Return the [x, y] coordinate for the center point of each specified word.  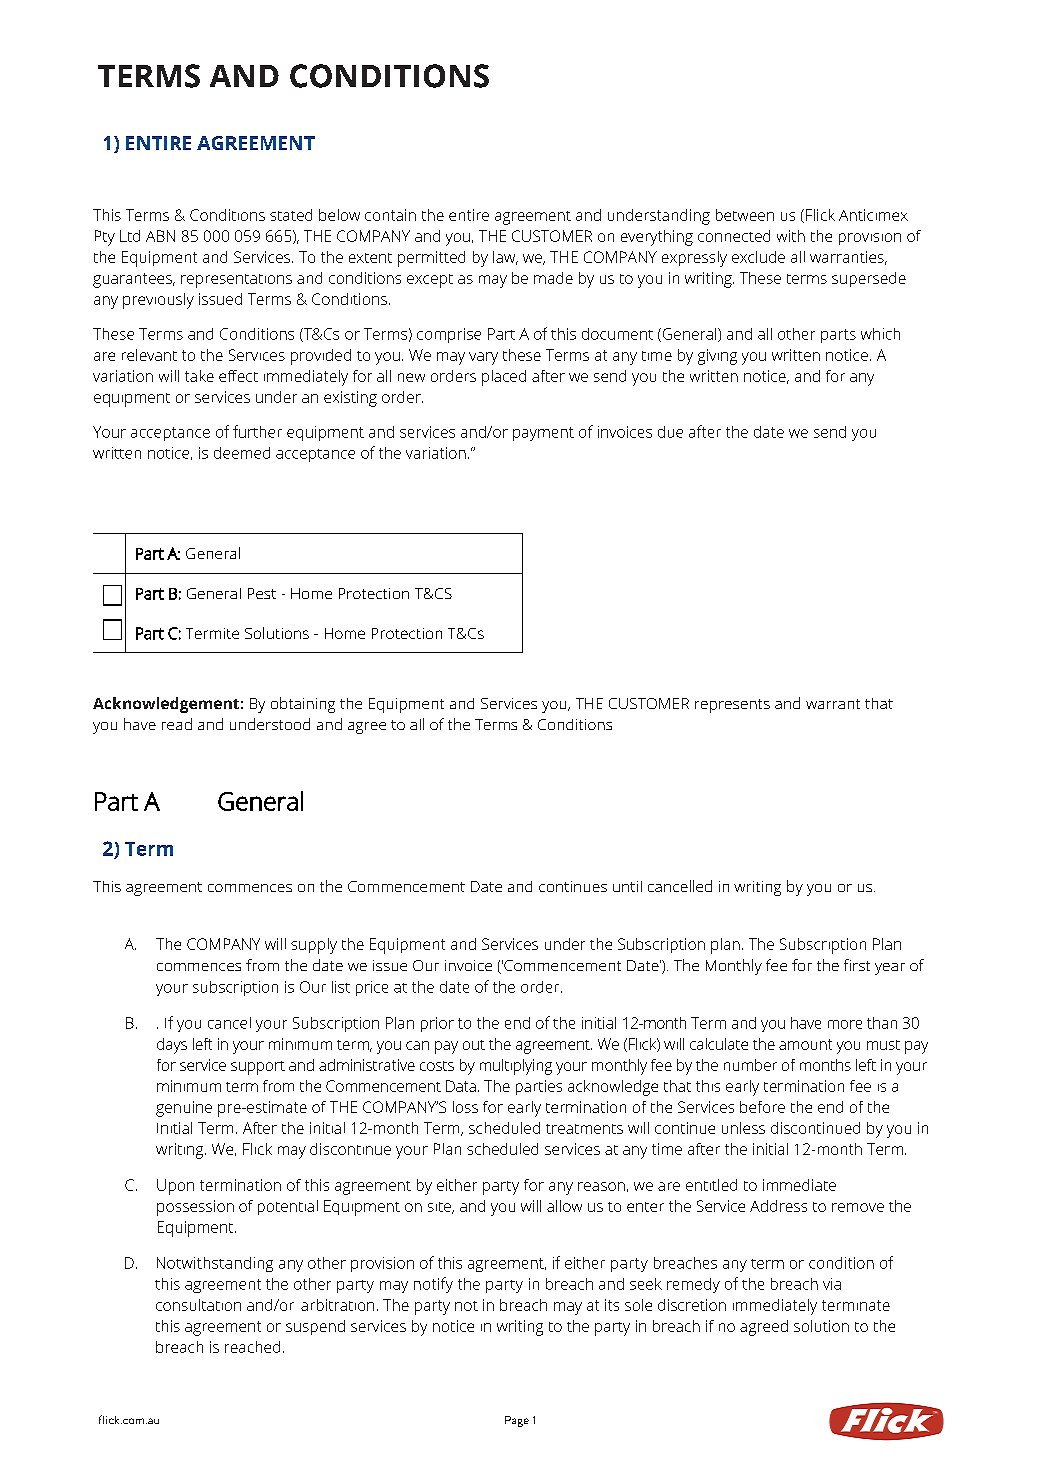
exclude [758, 257]
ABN [160, 236]
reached [252, 1347]
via [832, 1284]
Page [517, 1421]
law [505, 258]
